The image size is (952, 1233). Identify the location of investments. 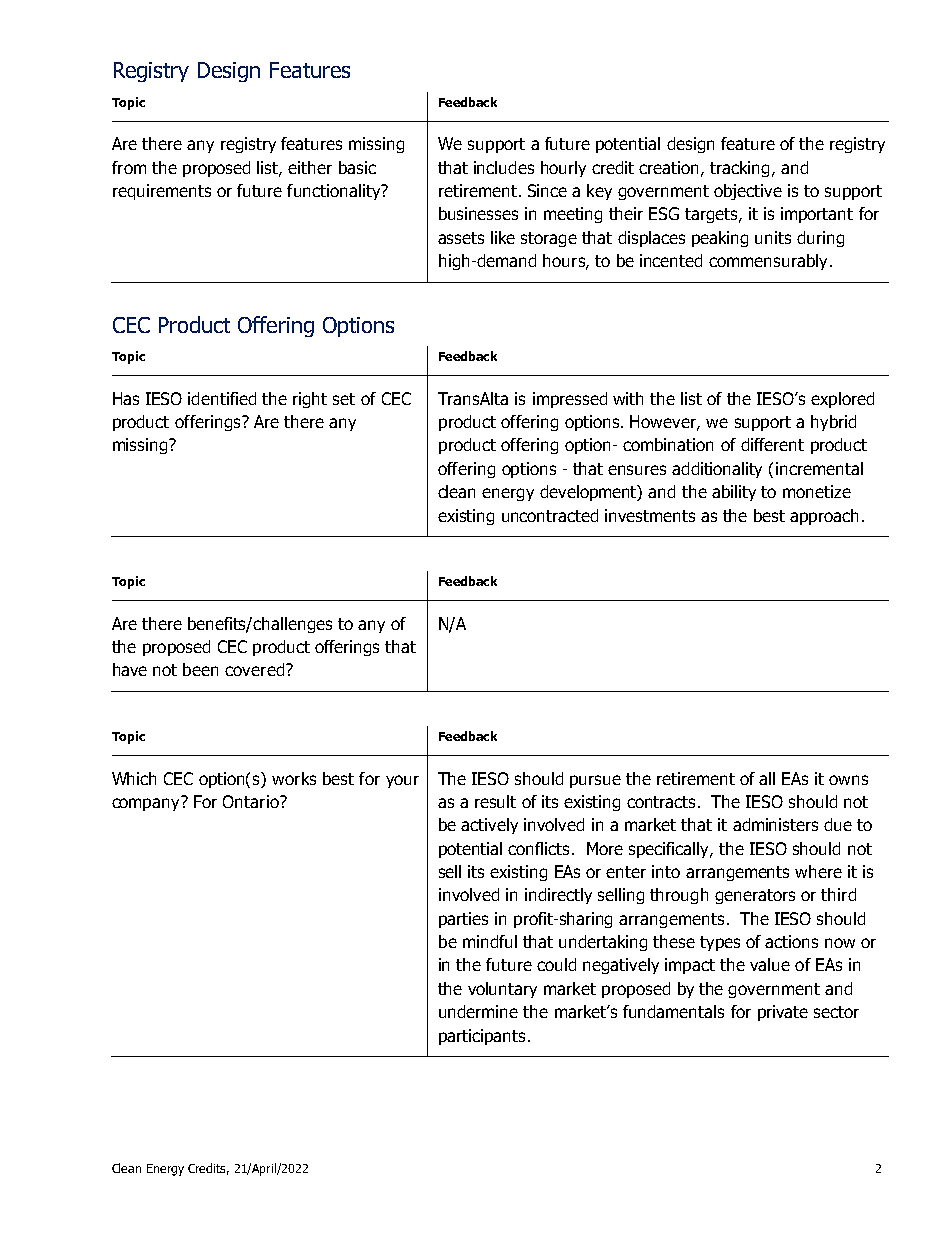
(650, 515).
